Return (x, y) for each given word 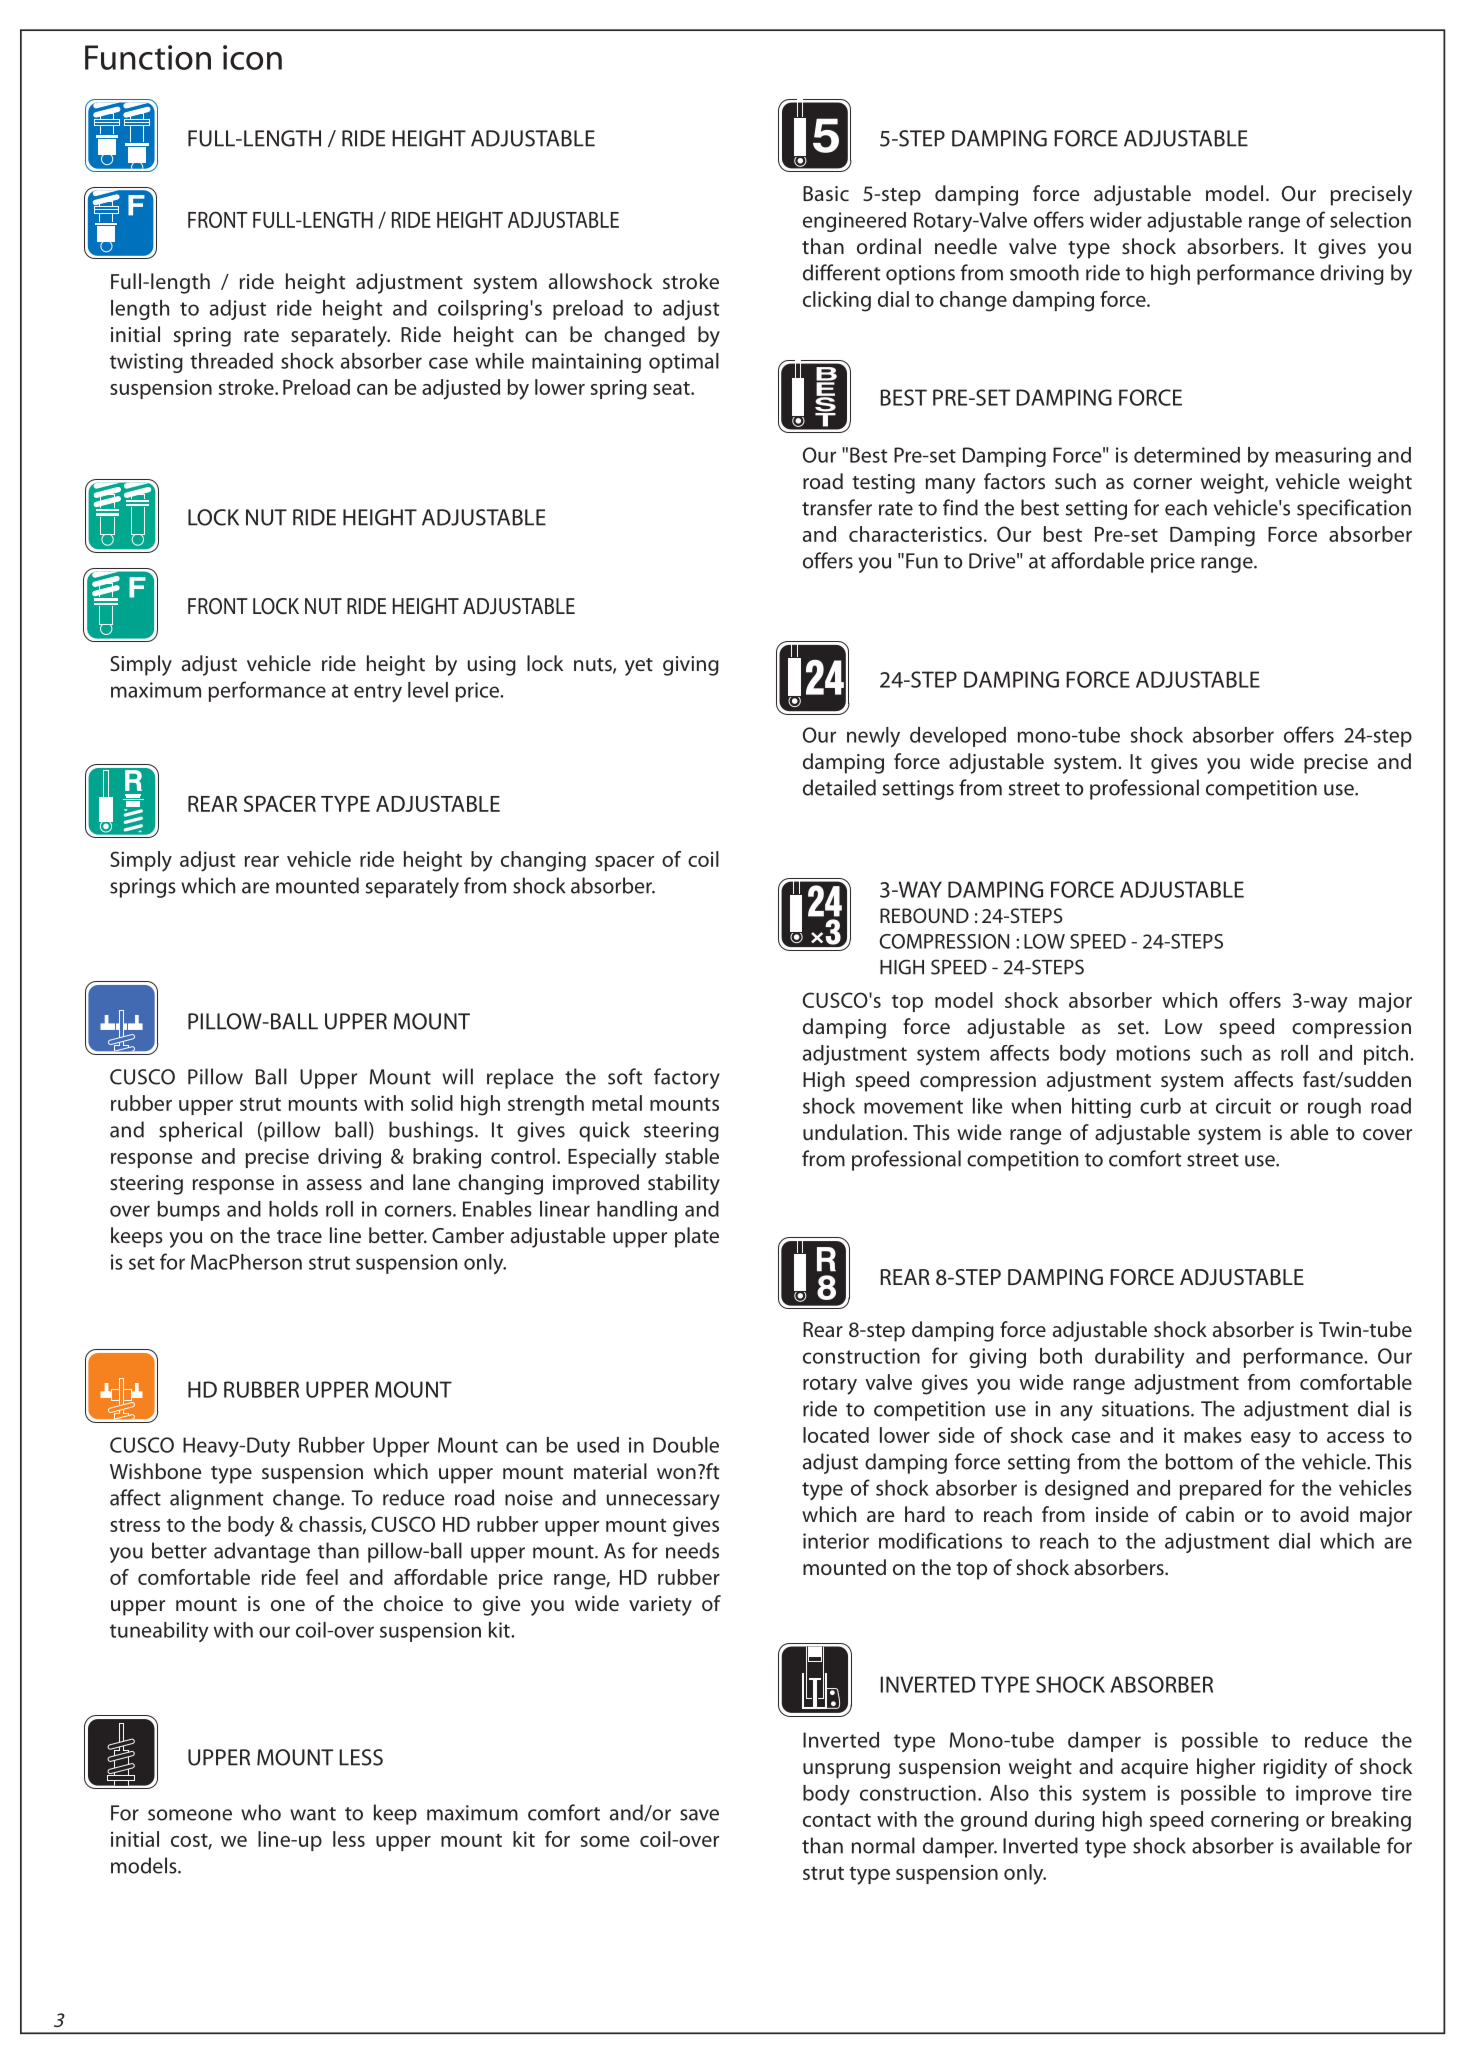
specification (1354, 509)
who (261, 1812)
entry (378, 693)
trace (299, 1237)
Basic (826, 193)
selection (1370, 220)
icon (252, 57)
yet (639, 667)
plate (697, 1237)
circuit (1243, 1106)
